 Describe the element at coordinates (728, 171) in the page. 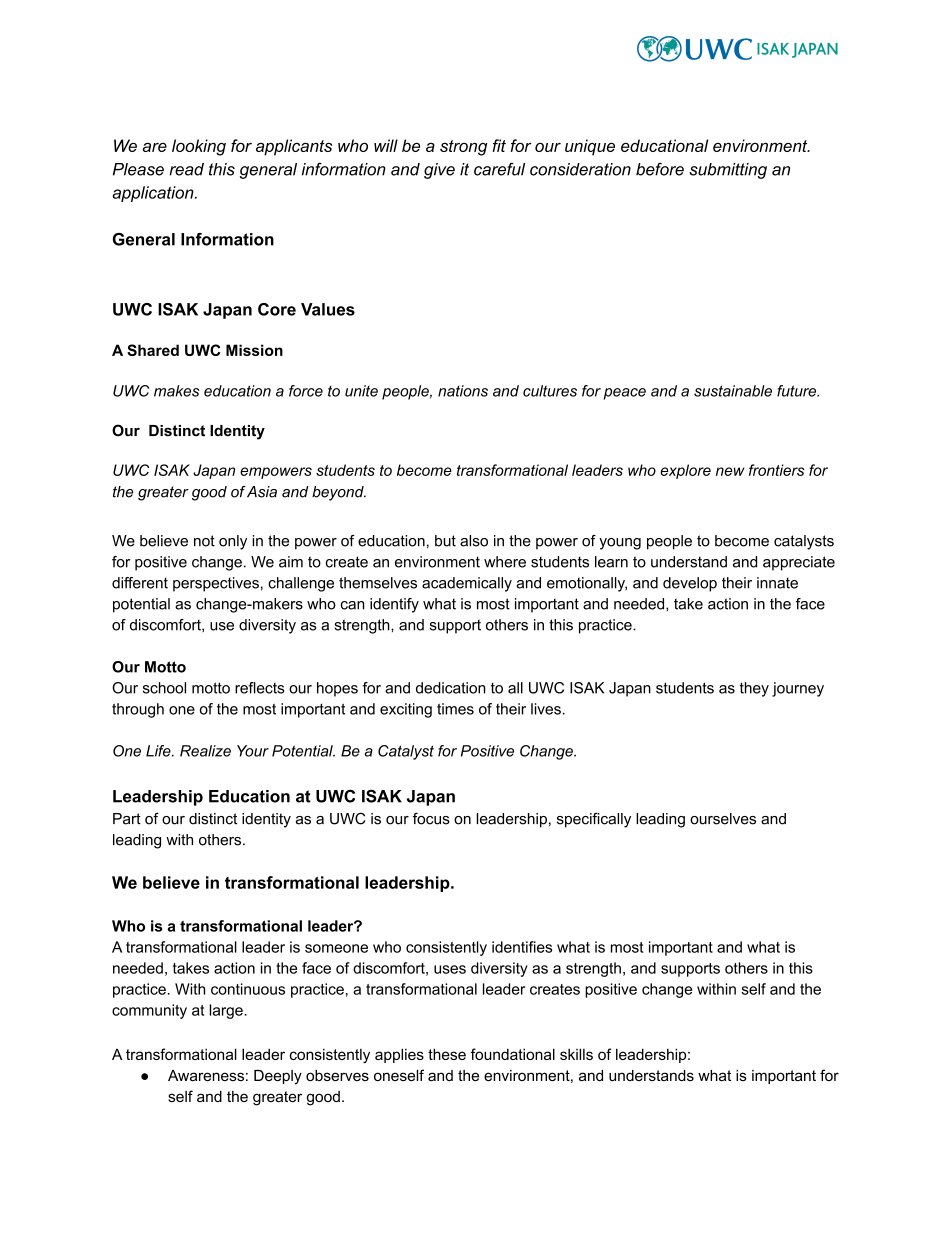

I see `submitting` at that location.
